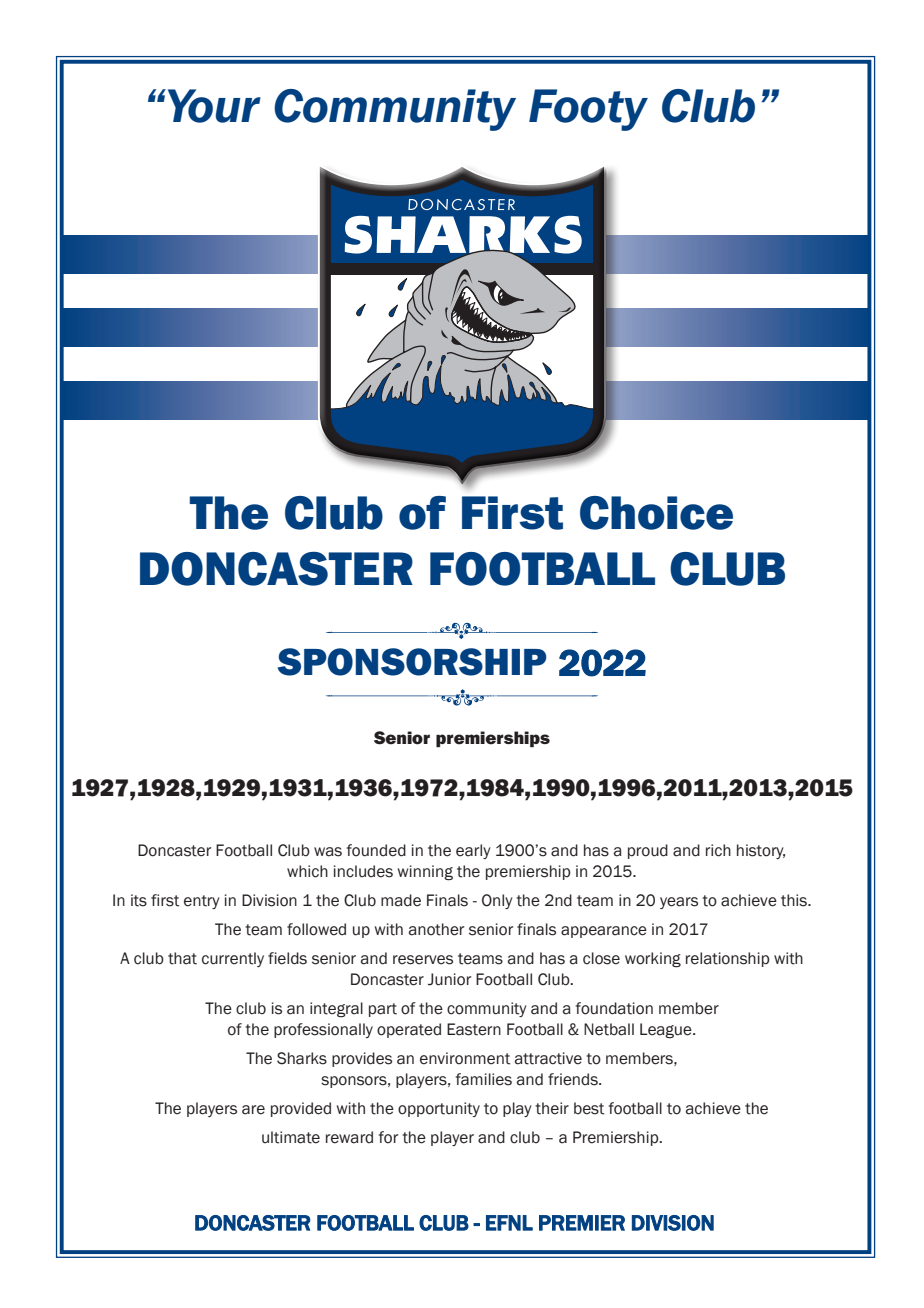  I want to click on are, so click(253, 1110).
